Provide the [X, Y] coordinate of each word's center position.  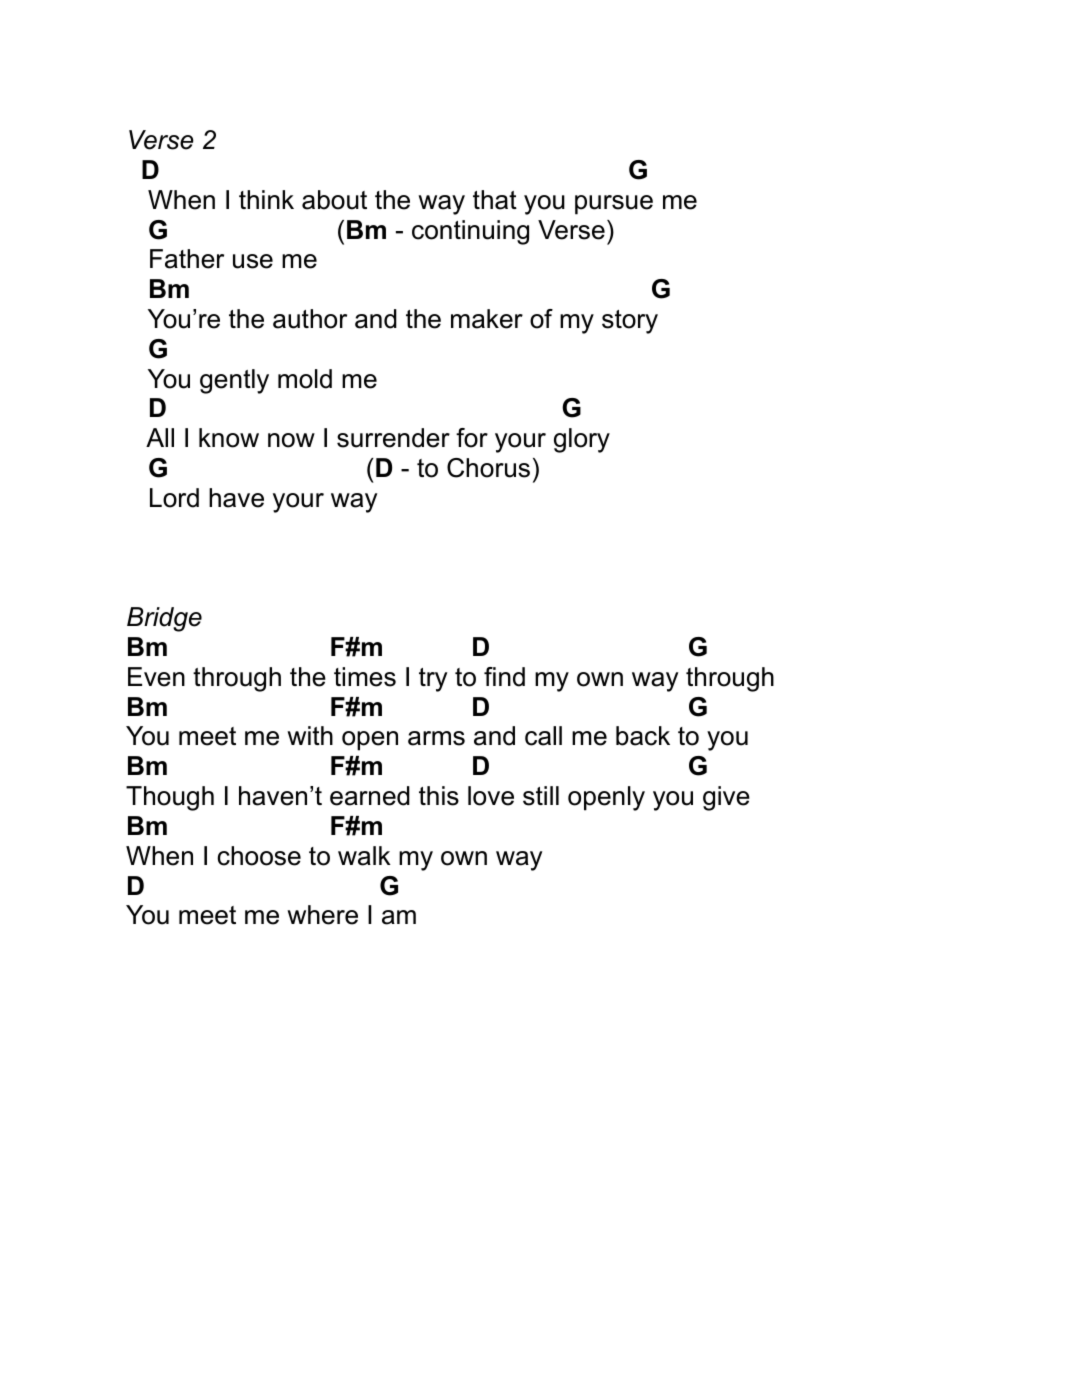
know [229, 438]
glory [582, 440]
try [433, 680]
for [472, 438]
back [643, 736]
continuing [470, 232]
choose [259, 856]
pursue [614, 205]
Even [156, 677]
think [266, 199]
